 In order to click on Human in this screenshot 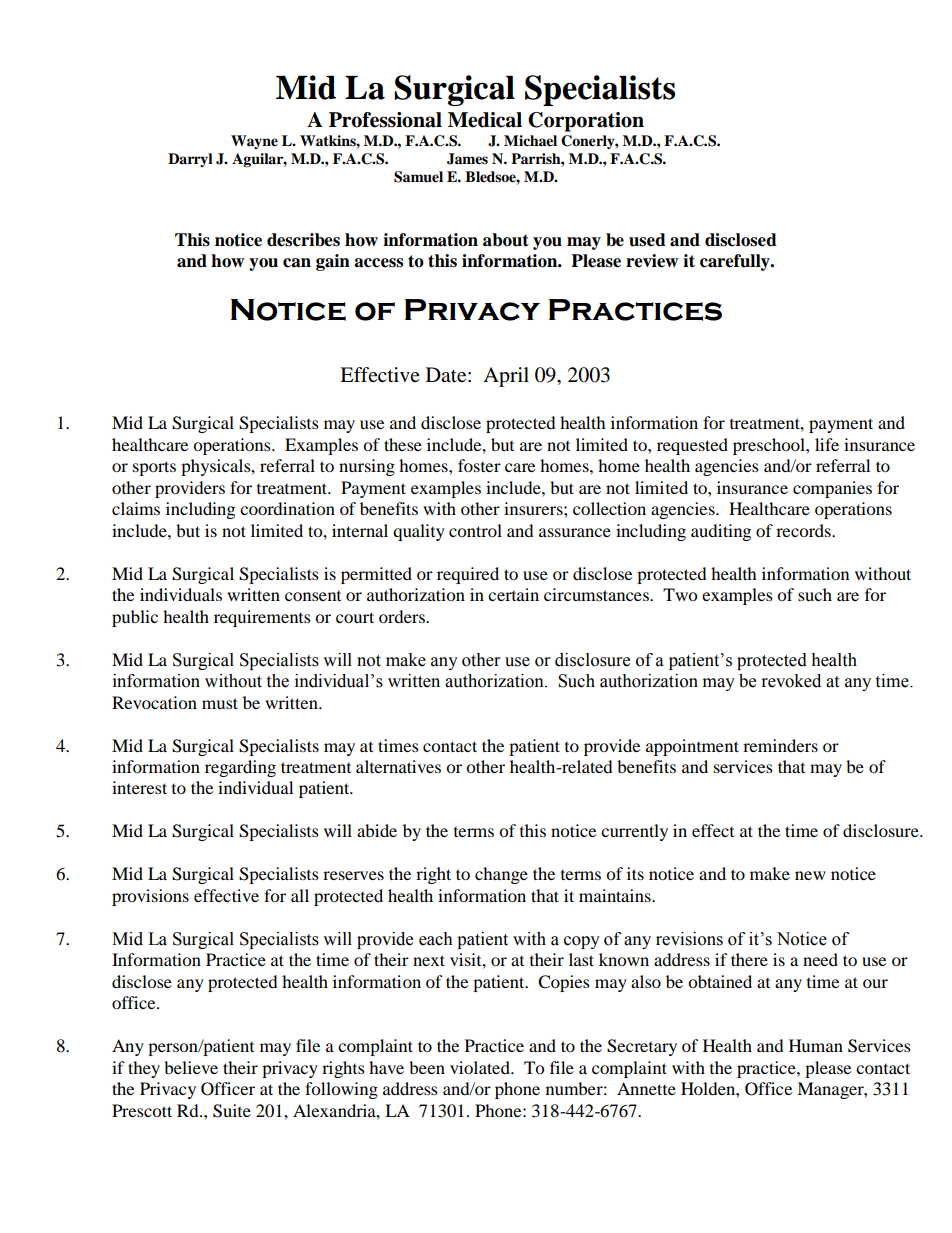, I will do `click(816, 1045)`.
